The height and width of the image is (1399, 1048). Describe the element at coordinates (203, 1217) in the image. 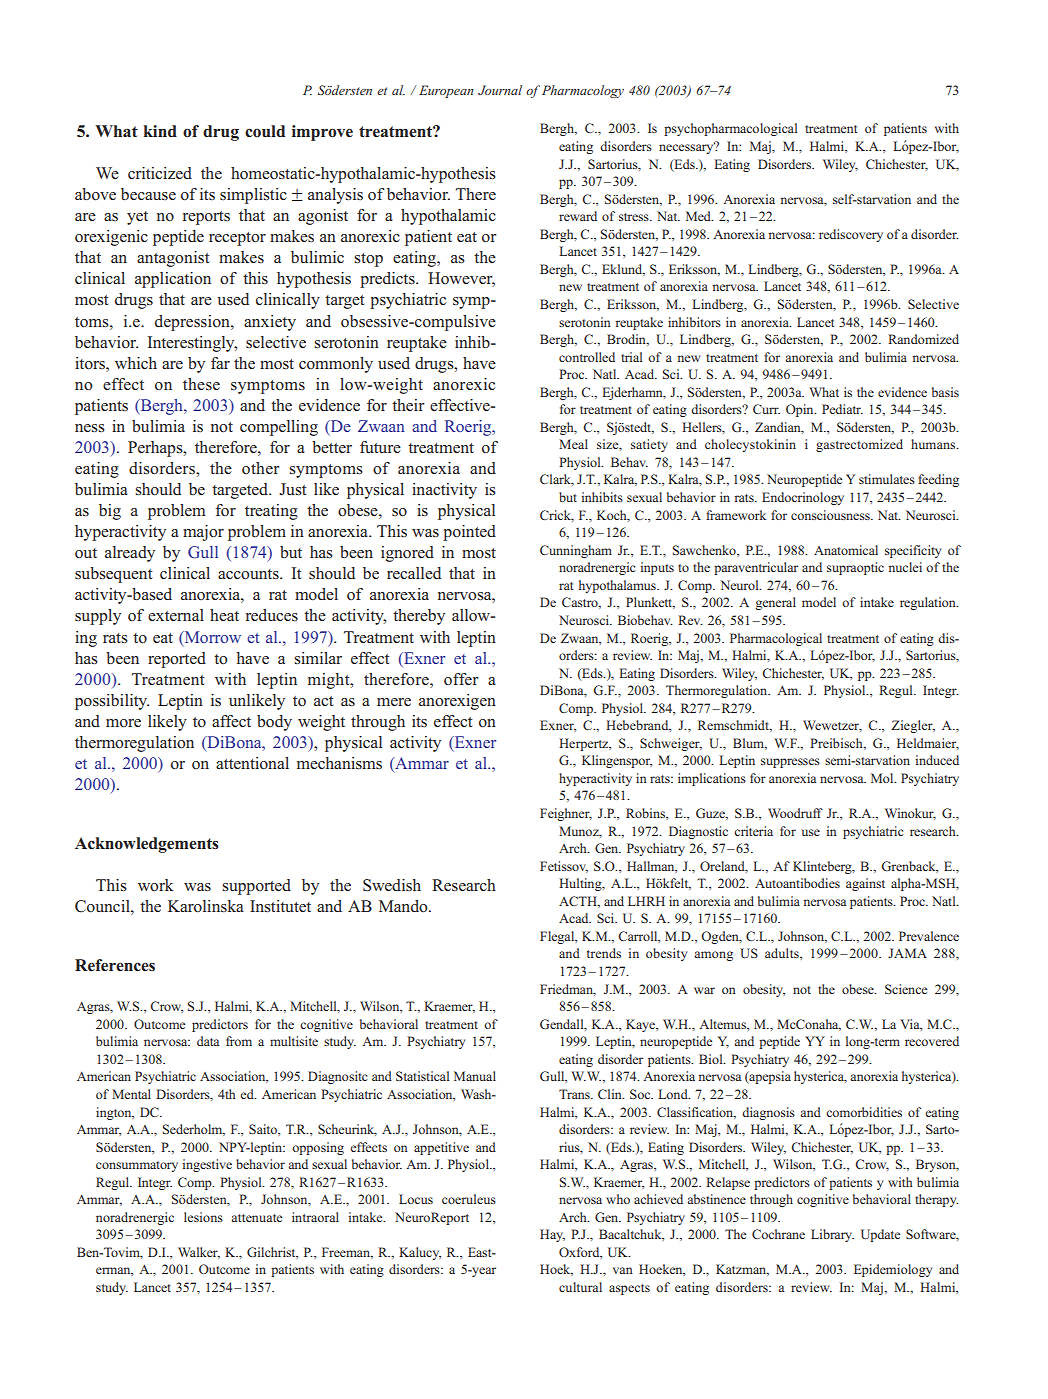

I see `lesions` at that location.
